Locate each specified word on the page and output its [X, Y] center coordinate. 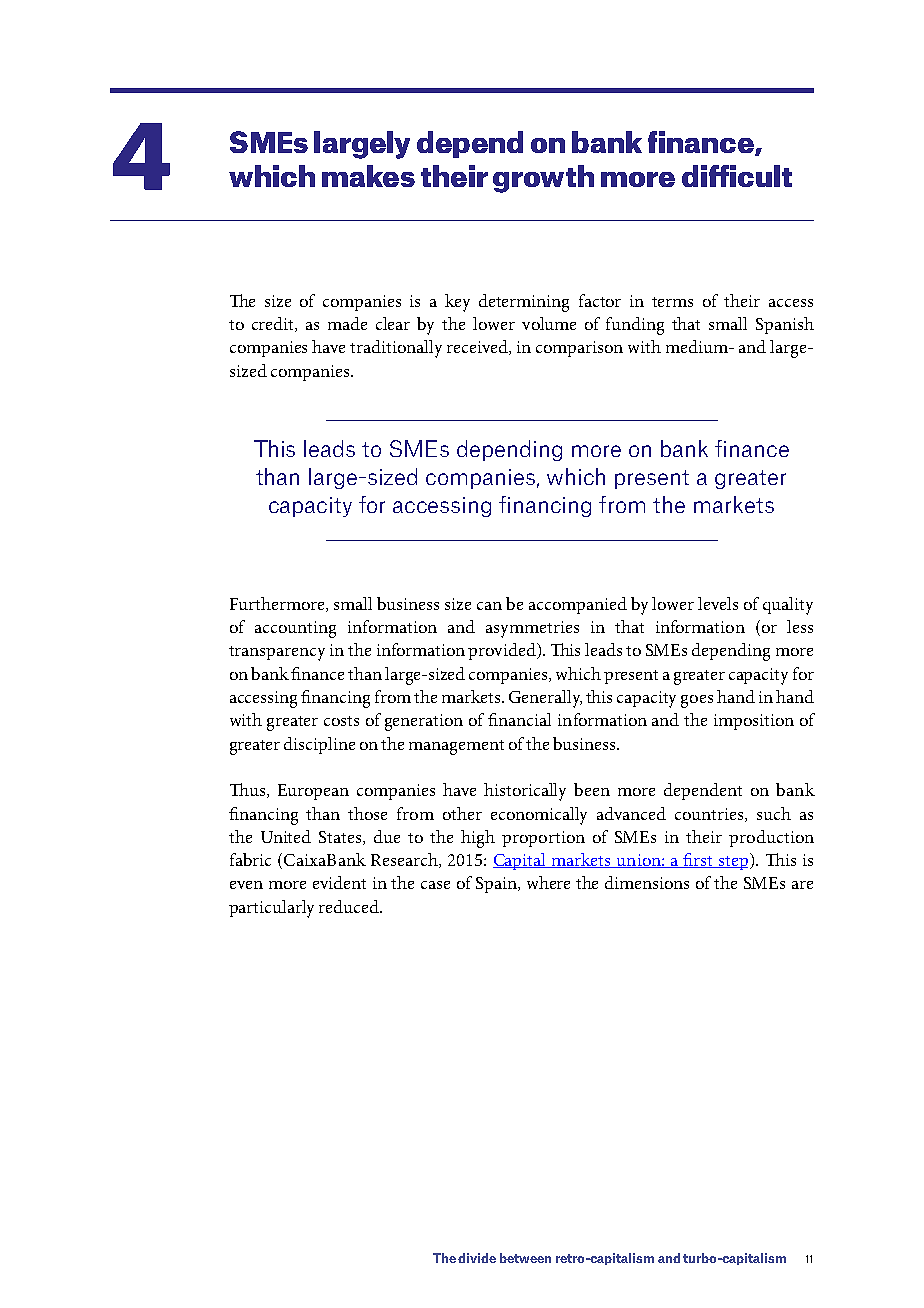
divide [477, 1258]
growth [543, 179]
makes [368, 176]
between [525, 1258]
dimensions [647, 882]
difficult [737, 176]
